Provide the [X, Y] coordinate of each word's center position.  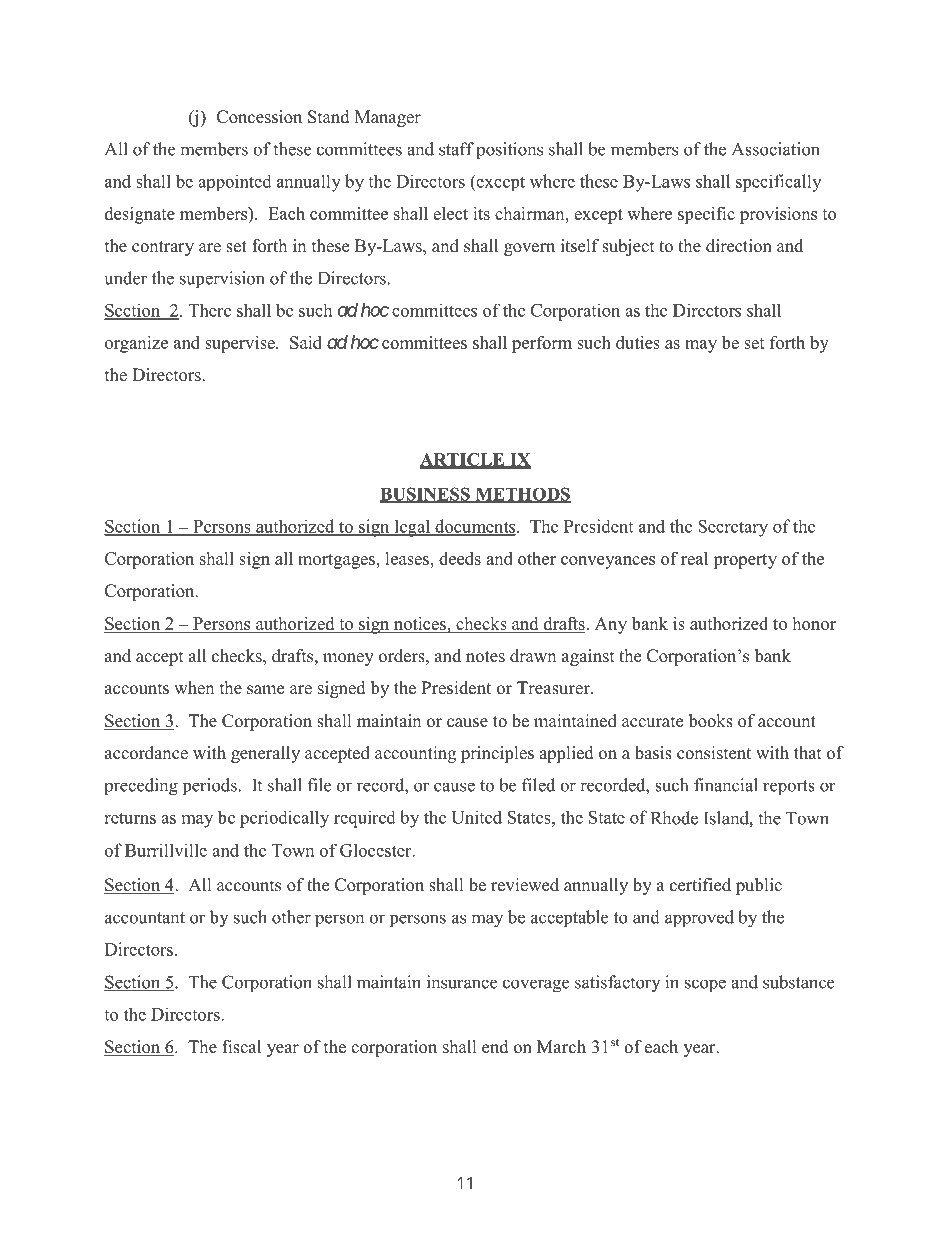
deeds [460, 558]
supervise [241, 344]
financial [726, 785]
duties [638, 342]
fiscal [241, 1047]
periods [210, 787]
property [745, 561]
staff [456, 149]
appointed [235, 182]
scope [705, 986]
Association [776, 149]
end [495, 1047]
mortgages [337, 561]
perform [542, 344]
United [476, 817]
